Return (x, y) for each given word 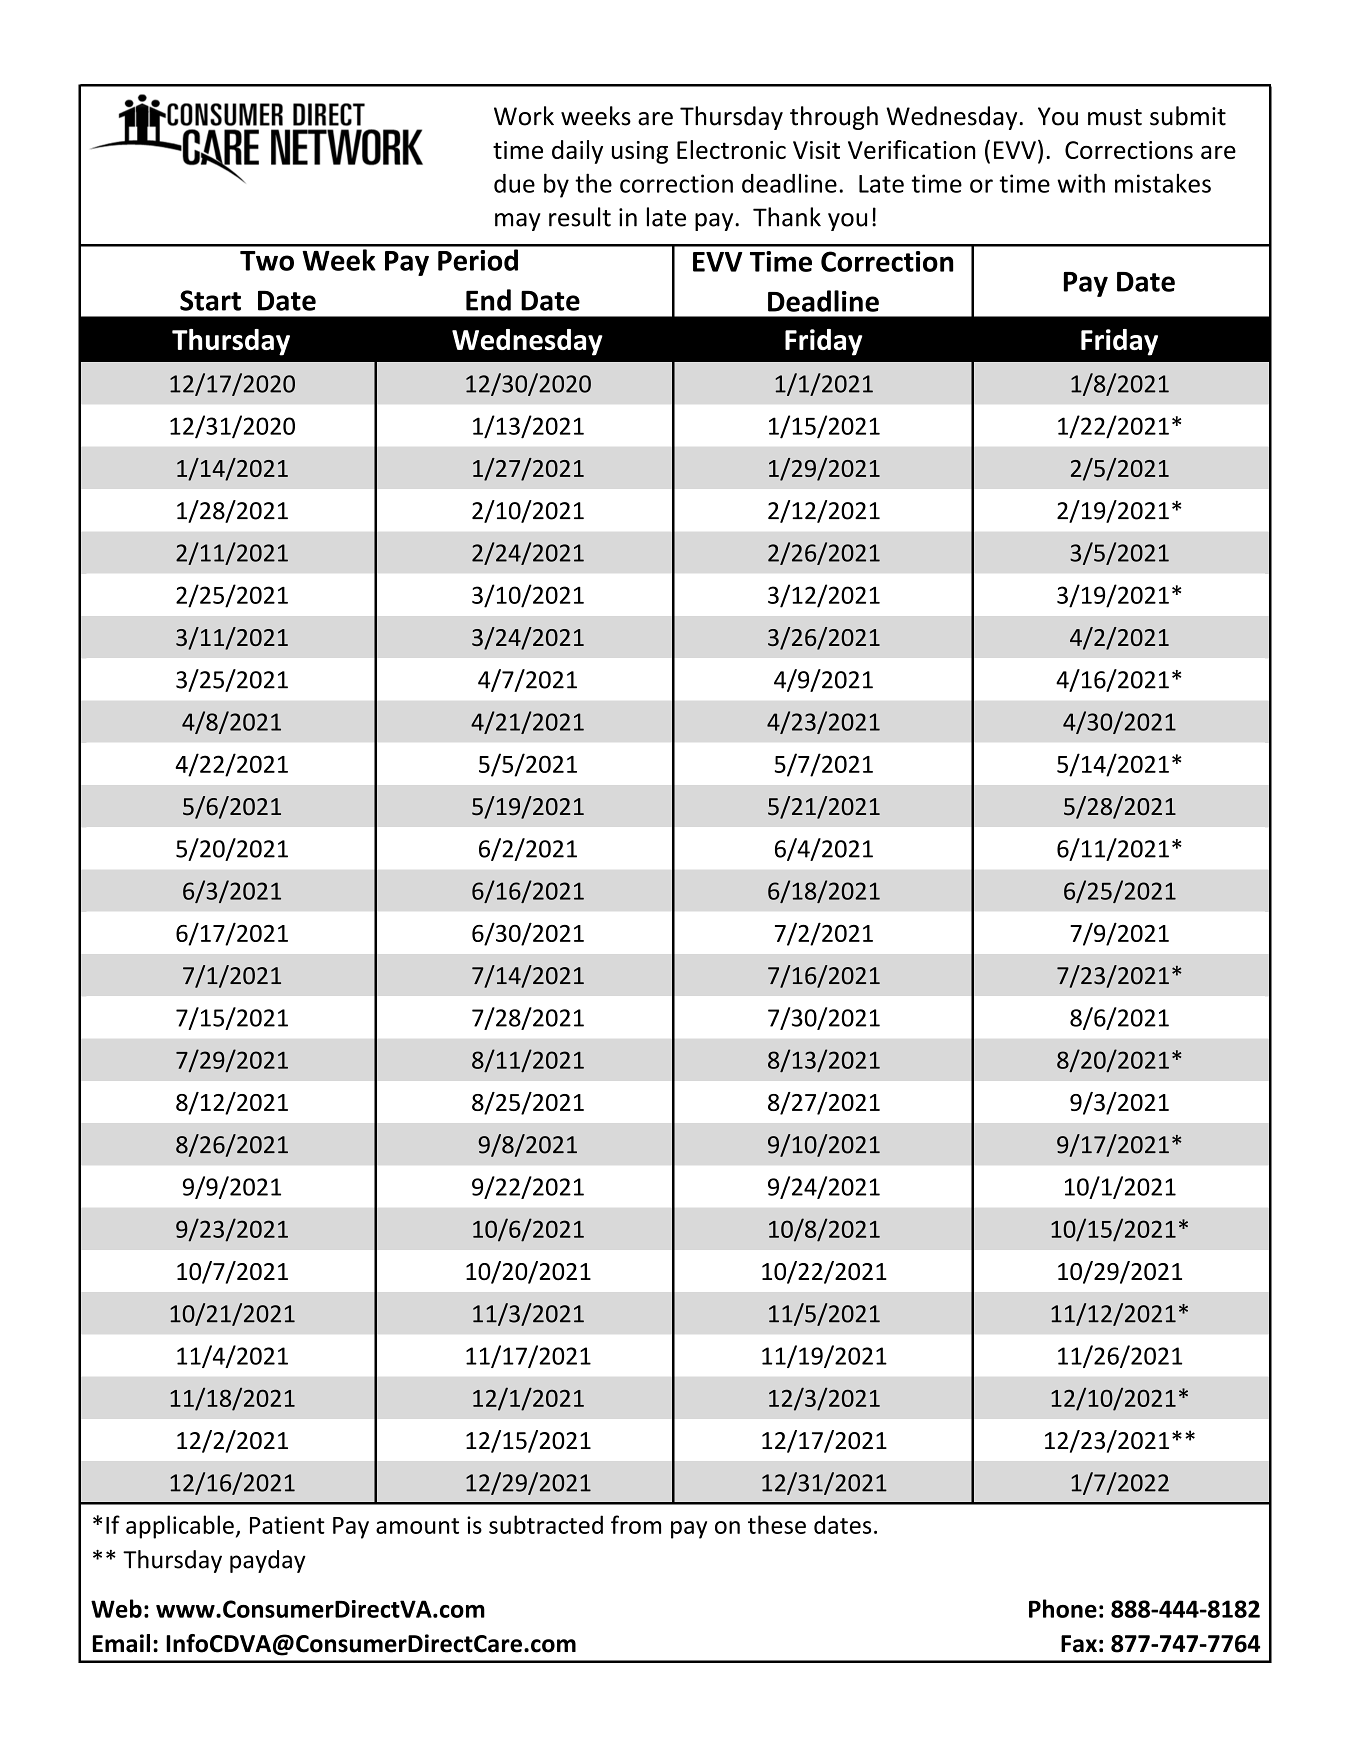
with (1081, 183)
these (777, 1524)
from (636, 1524)
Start (210, 300)
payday (268, 1561)
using (640, 152)
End (488, 300)
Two (267, 261)
